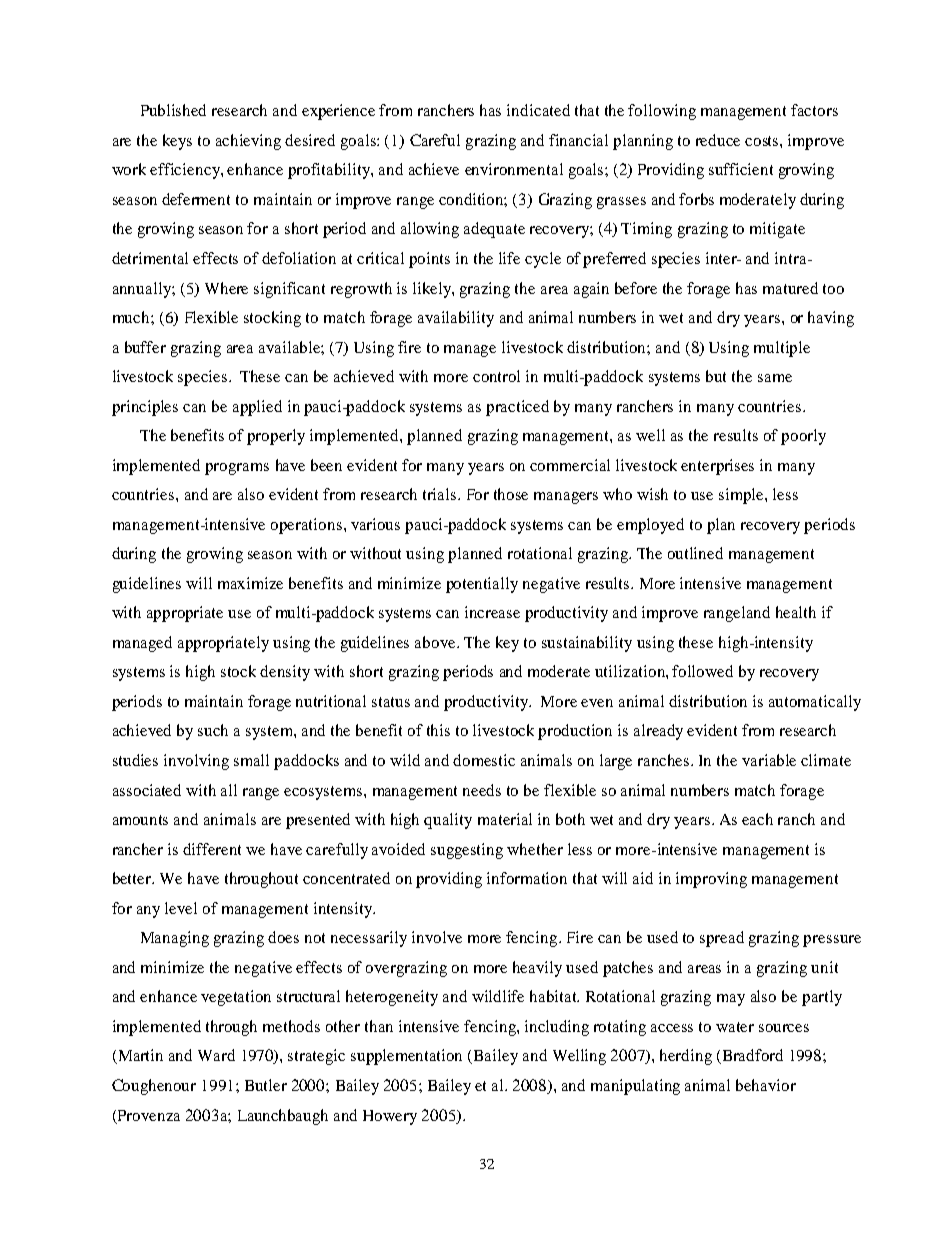  What do you see at coordinates (438, 730) in the screenshot?
I see `this` at bounding box center [438, 730].
